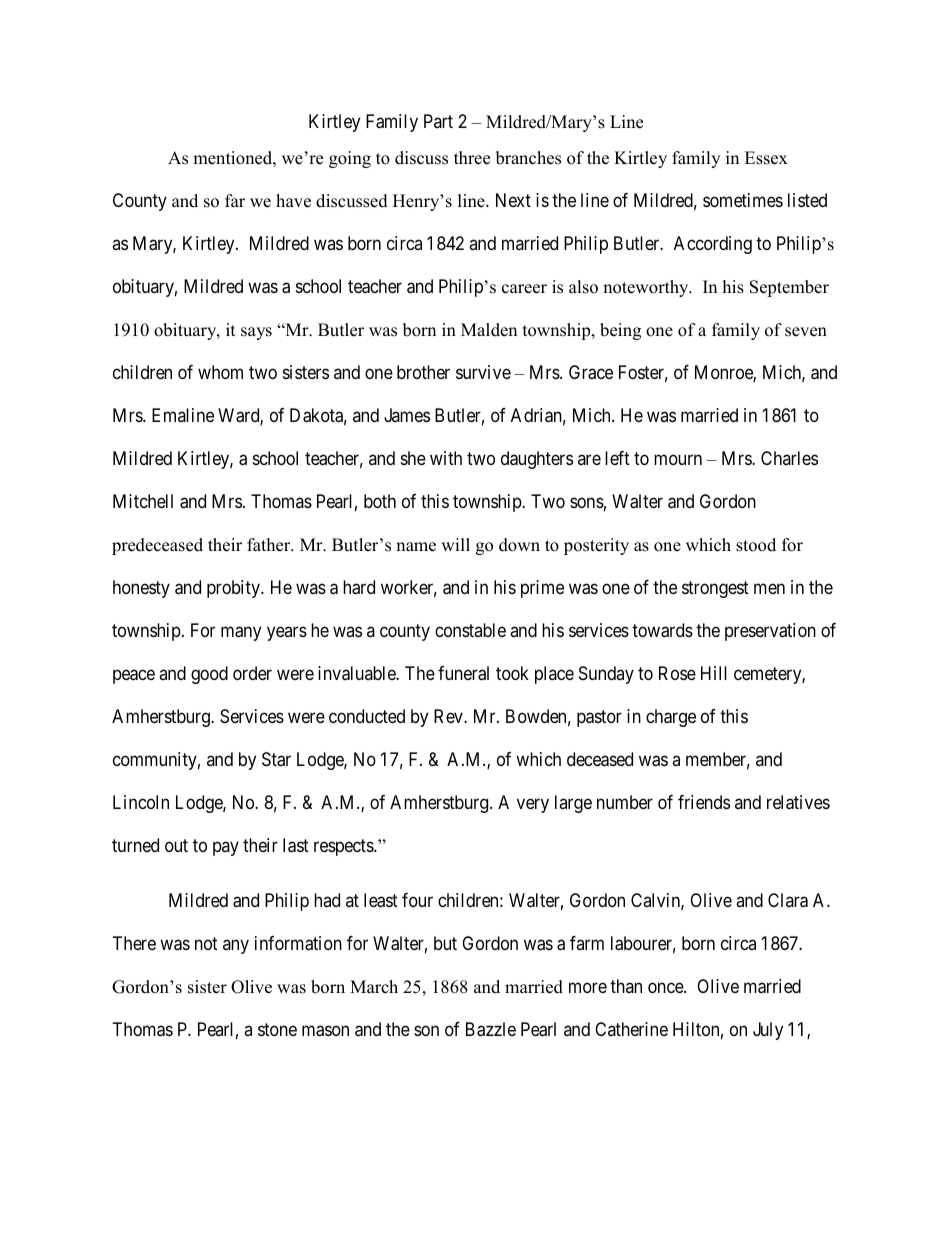 The height and width of the document is (1233, 952). Describe the element at coordinates (472, 158) in the document. I see `three` at that location.
